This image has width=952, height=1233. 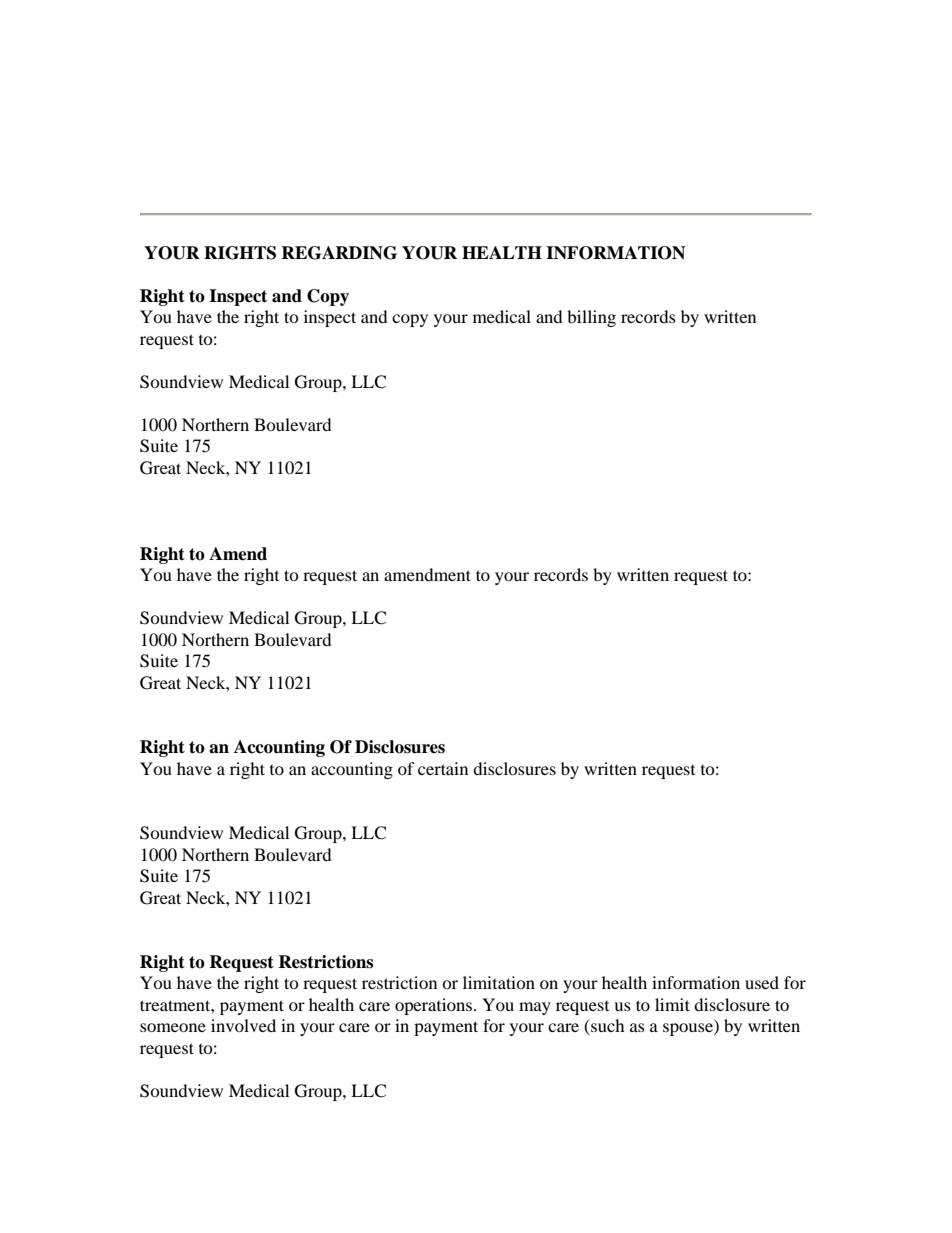 What do you see at coordinates (443, 768) in the image?
I see `certain` at bounding box center [443, 768].
